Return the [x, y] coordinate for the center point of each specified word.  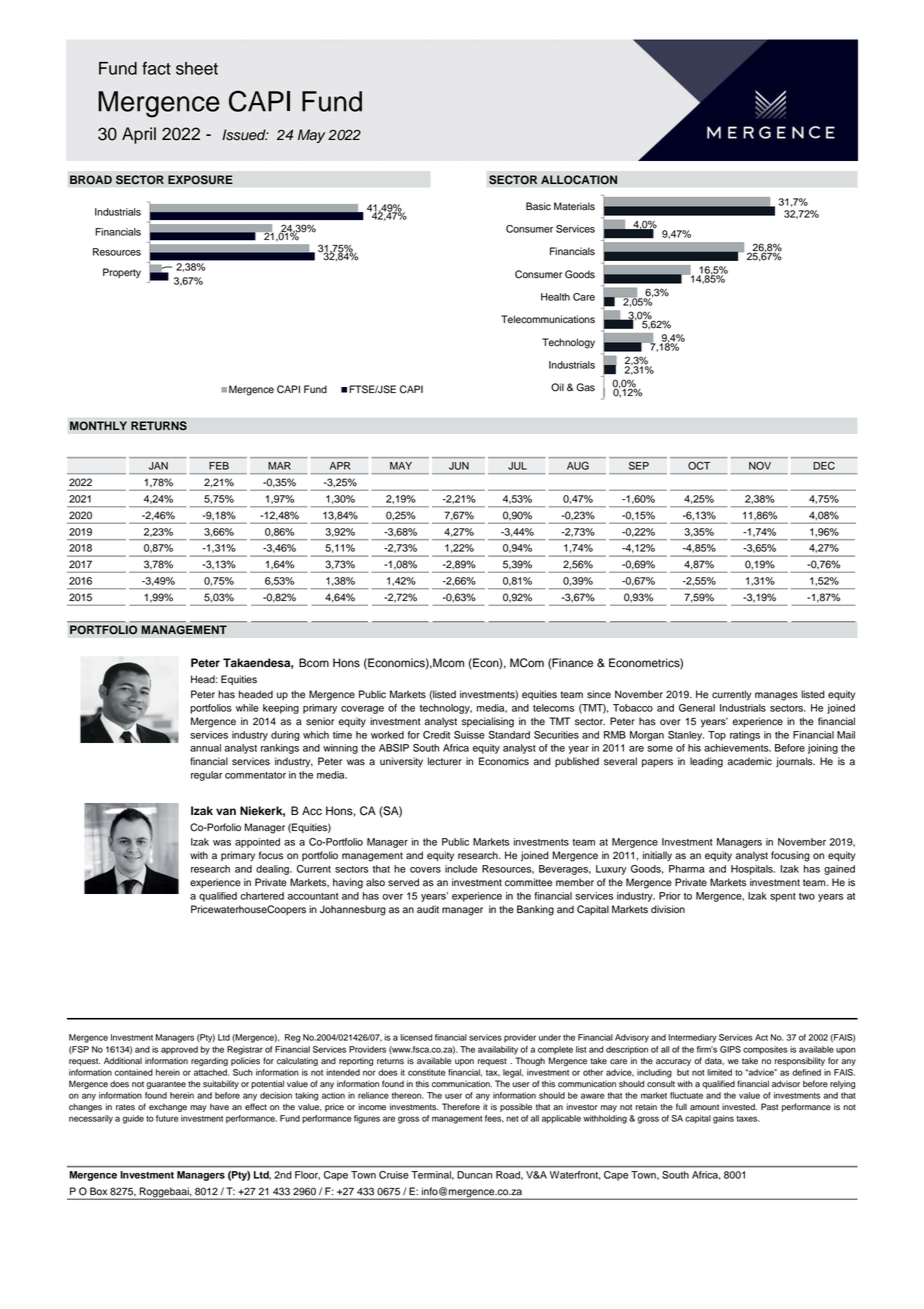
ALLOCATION [579, 180]
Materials [574, 206]
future [167, 1118]
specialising [488, 722]
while [247, 708]
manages [776, 696]
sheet [197, 68]
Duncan [474, 1175]
